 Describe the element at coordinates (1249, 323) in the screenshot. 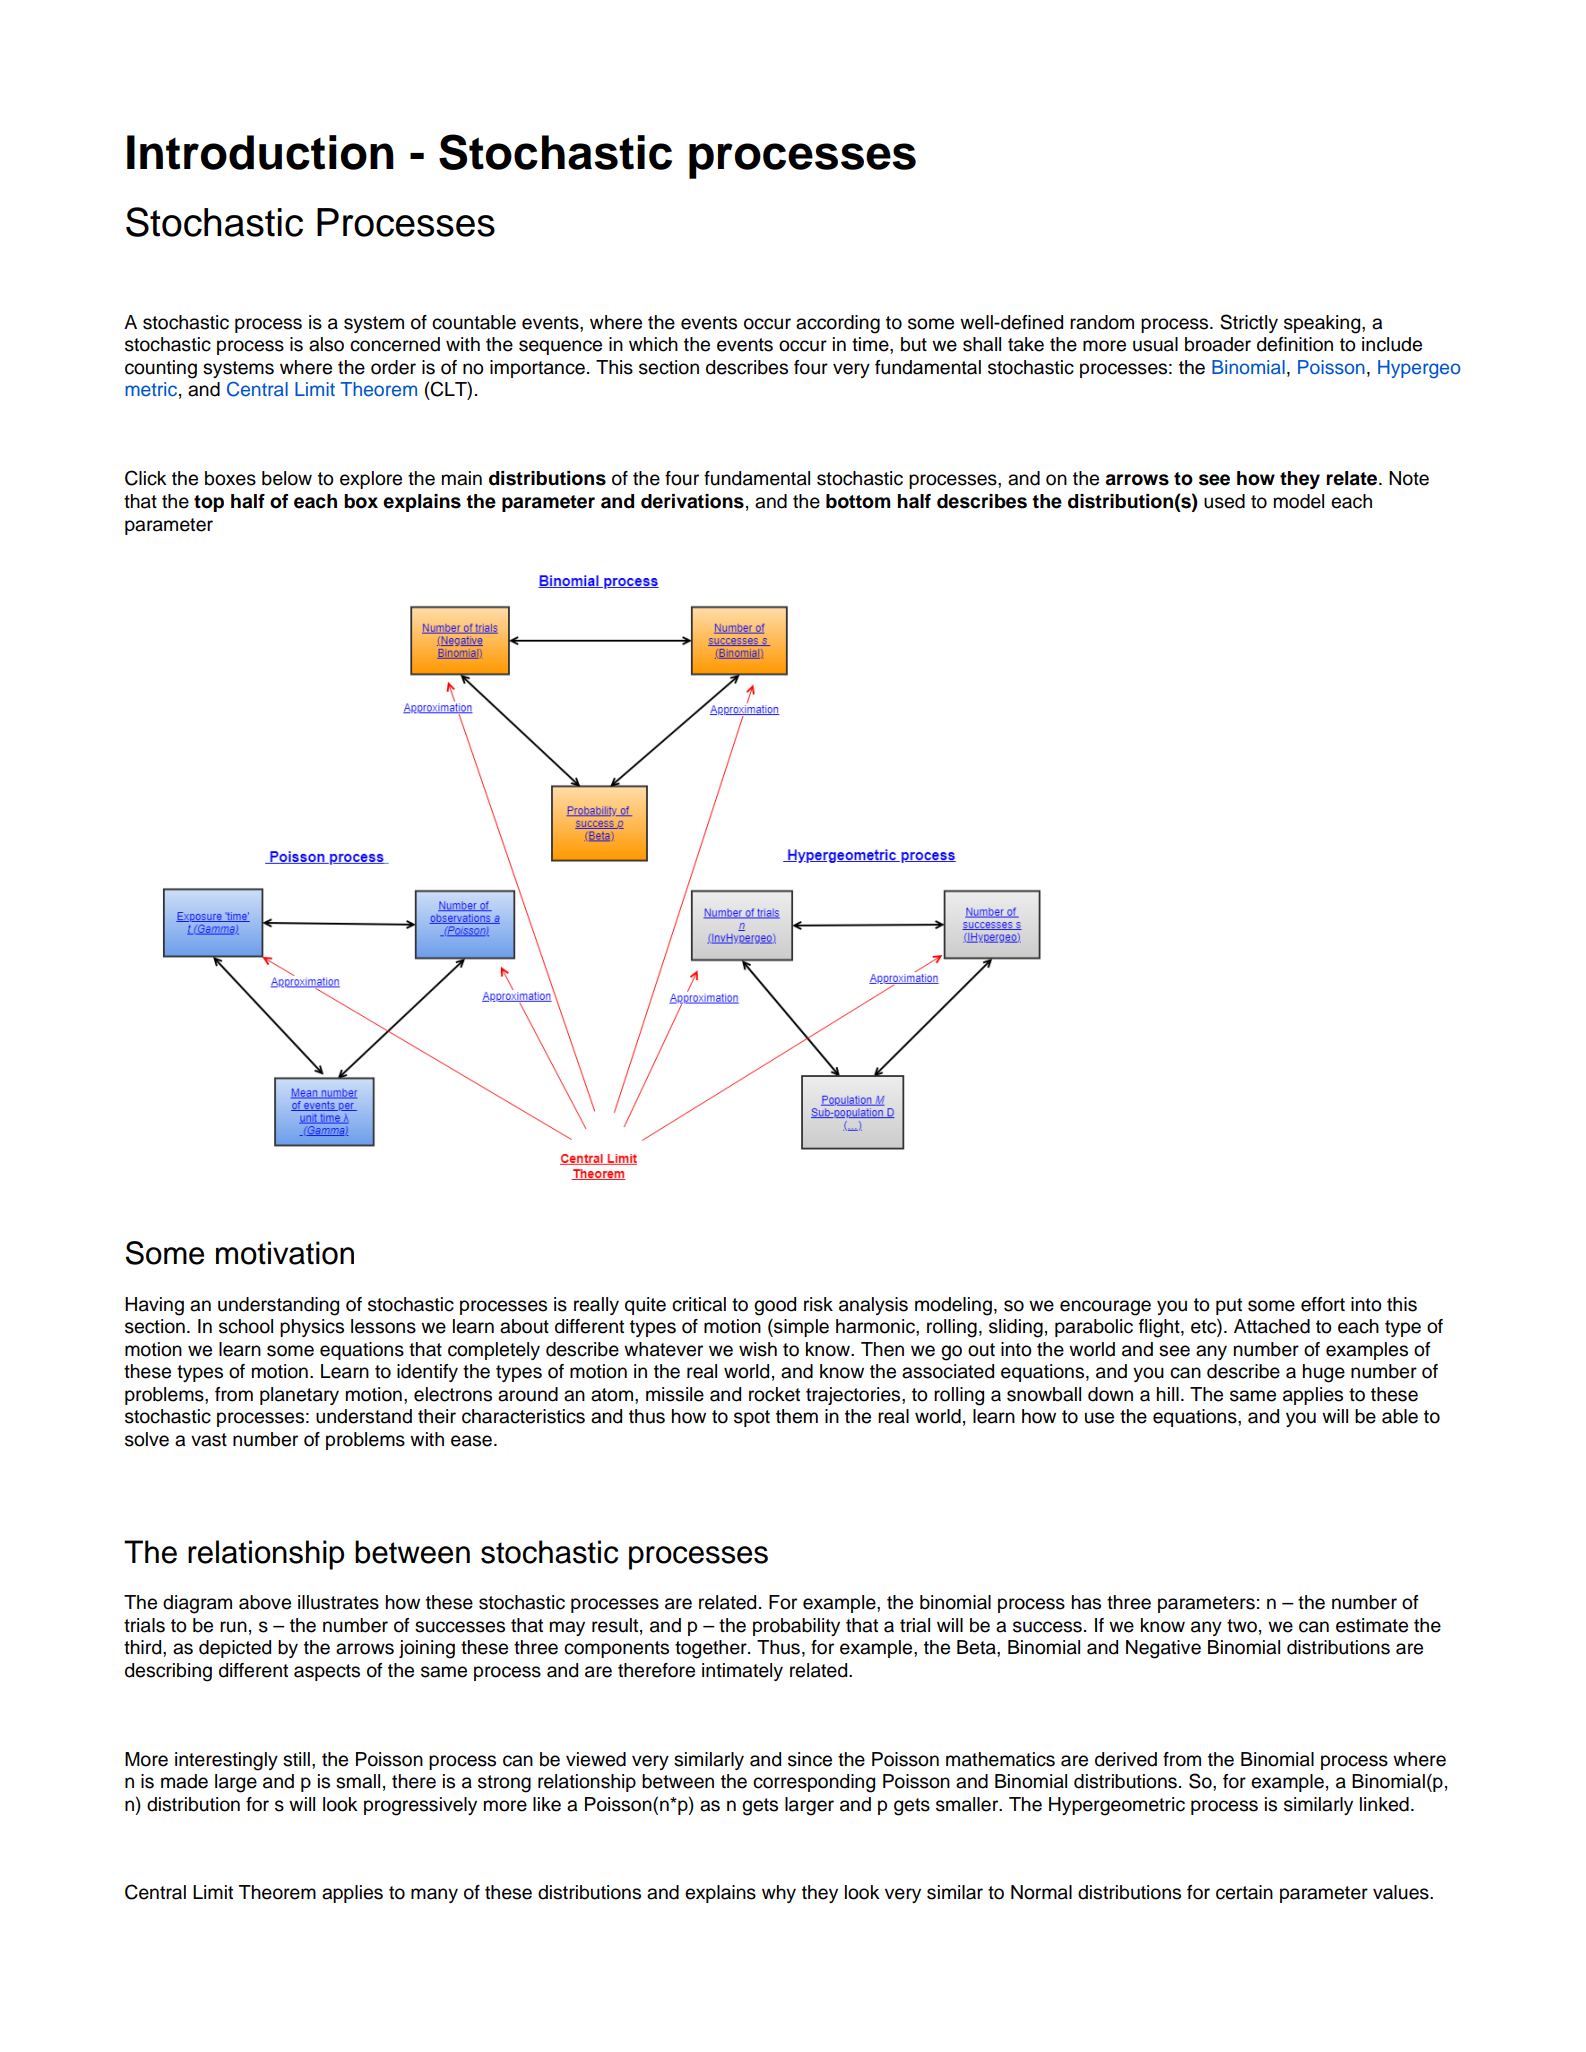

I see `Strictly` at that location.
